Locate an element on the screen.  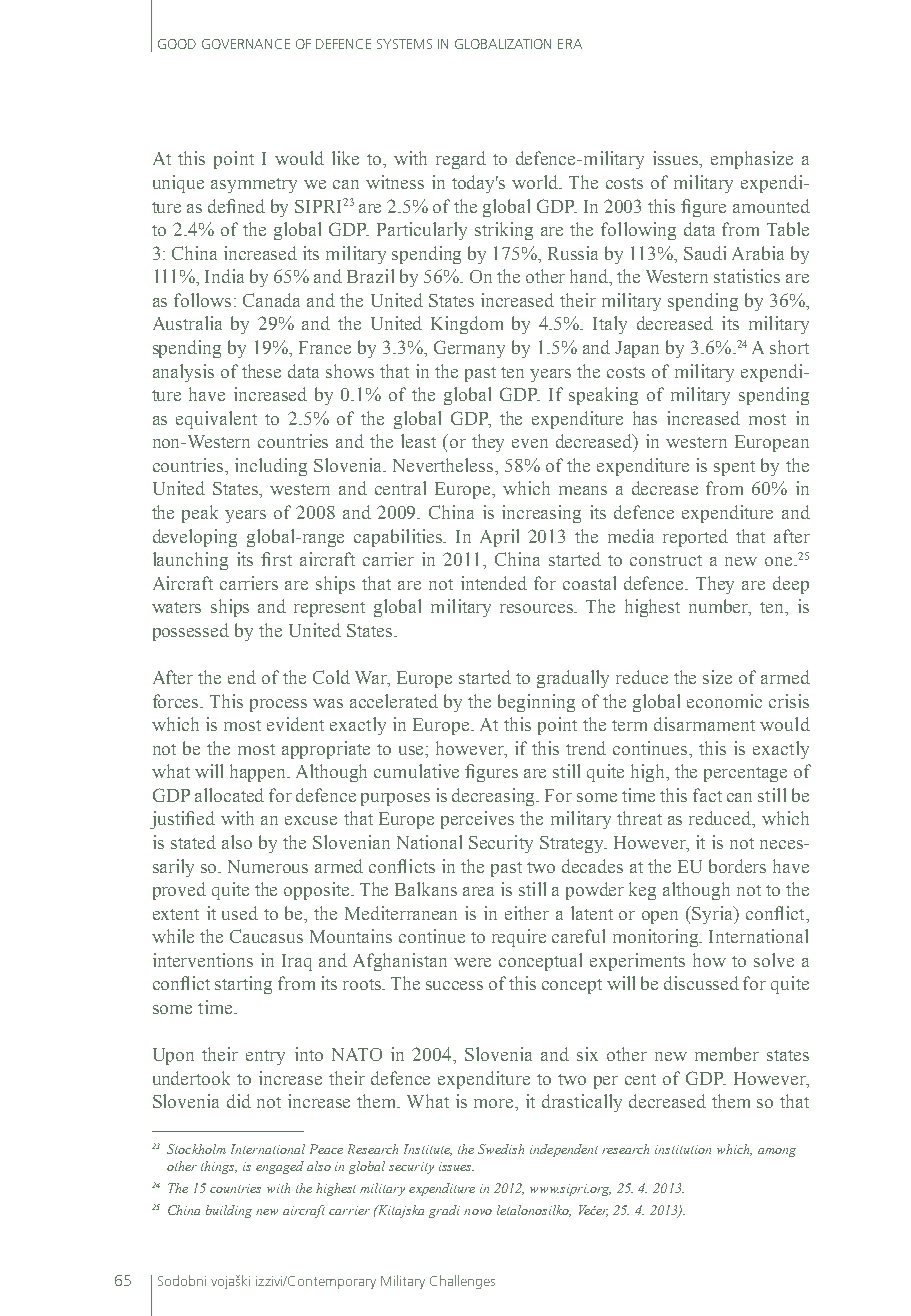
building is located at coordinates (229, 1211).
